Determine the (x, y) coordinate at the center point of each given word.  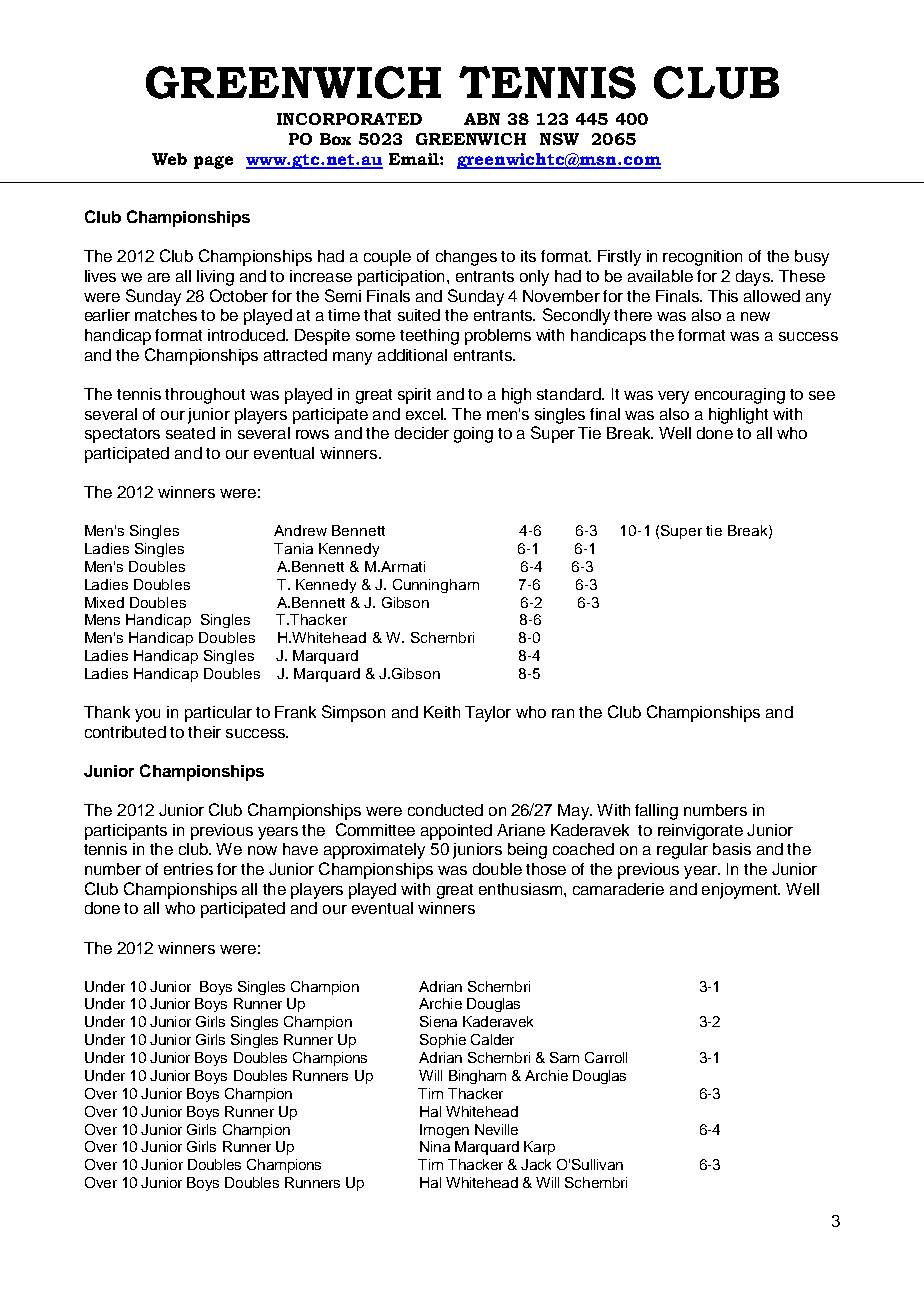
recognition (702, 258)
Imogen (444, 1131)
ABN (482, 119)
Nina (435, 1146)
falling (656, 812)
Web (169, 159)
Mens (102, 619)
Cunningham (436, 586)
